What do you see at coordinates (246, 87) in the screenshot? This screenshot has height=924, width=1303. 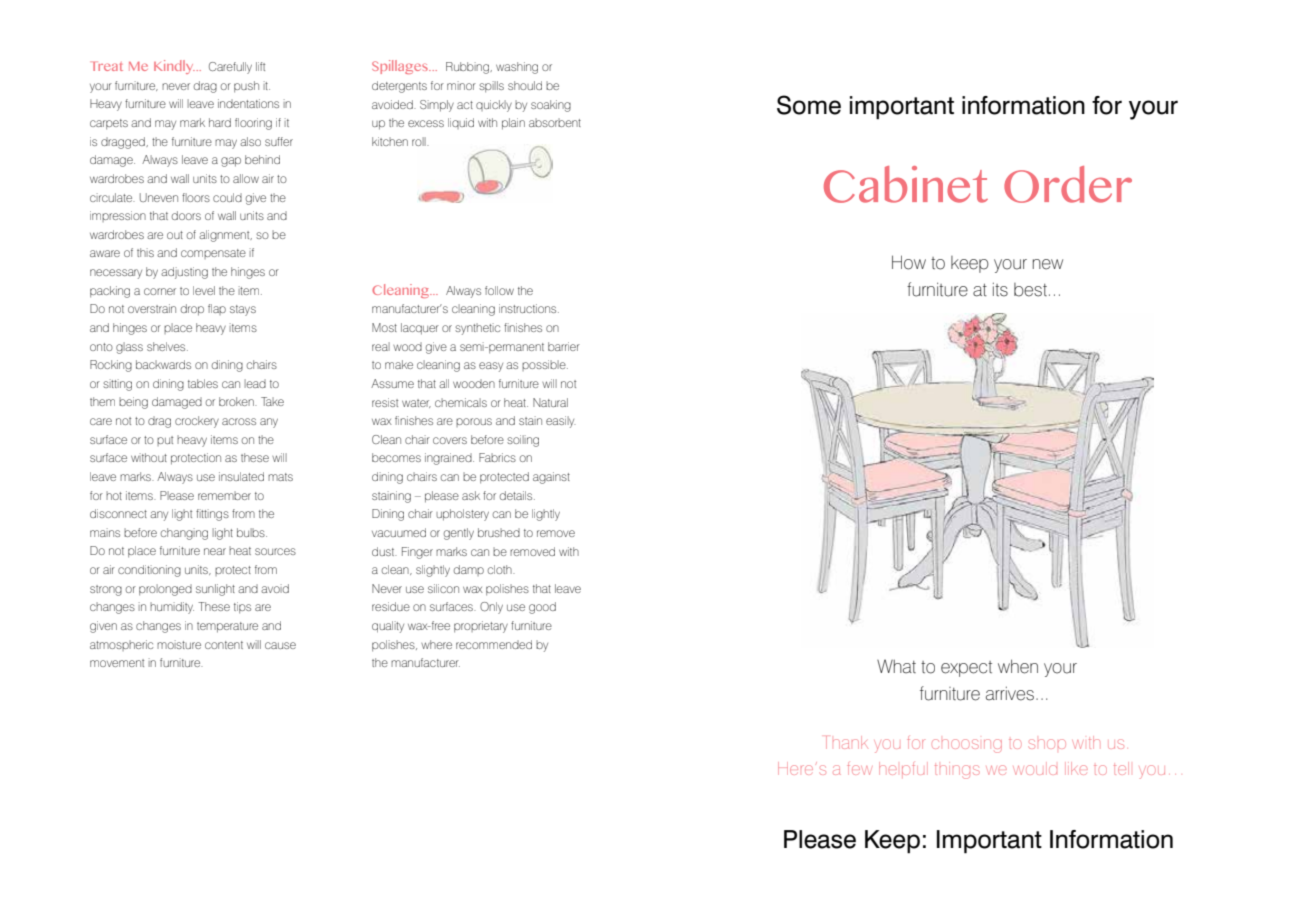 I see `push` at bounding box center [246, 87].
